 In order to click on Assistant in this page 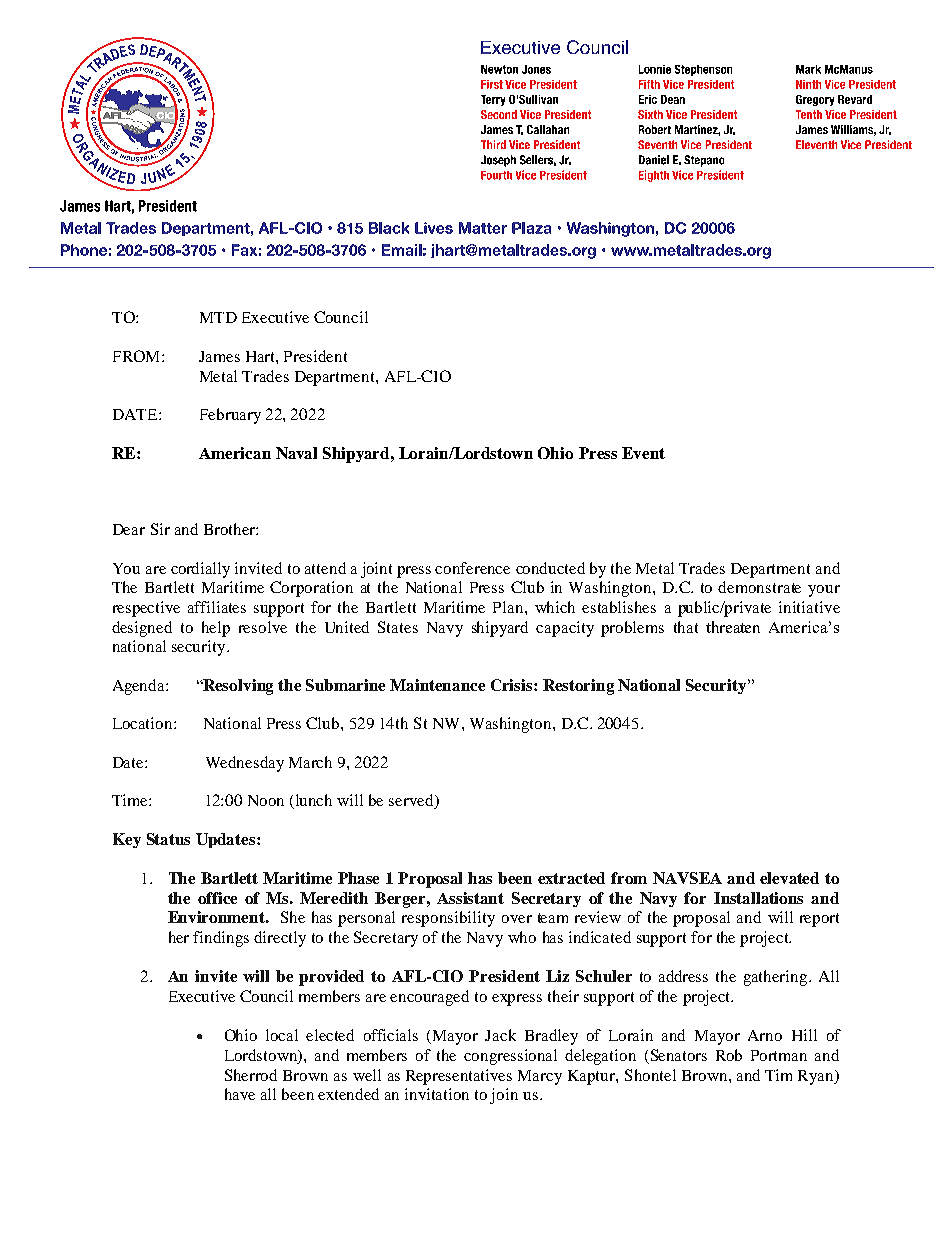, I will do `click(470, 898)`.
